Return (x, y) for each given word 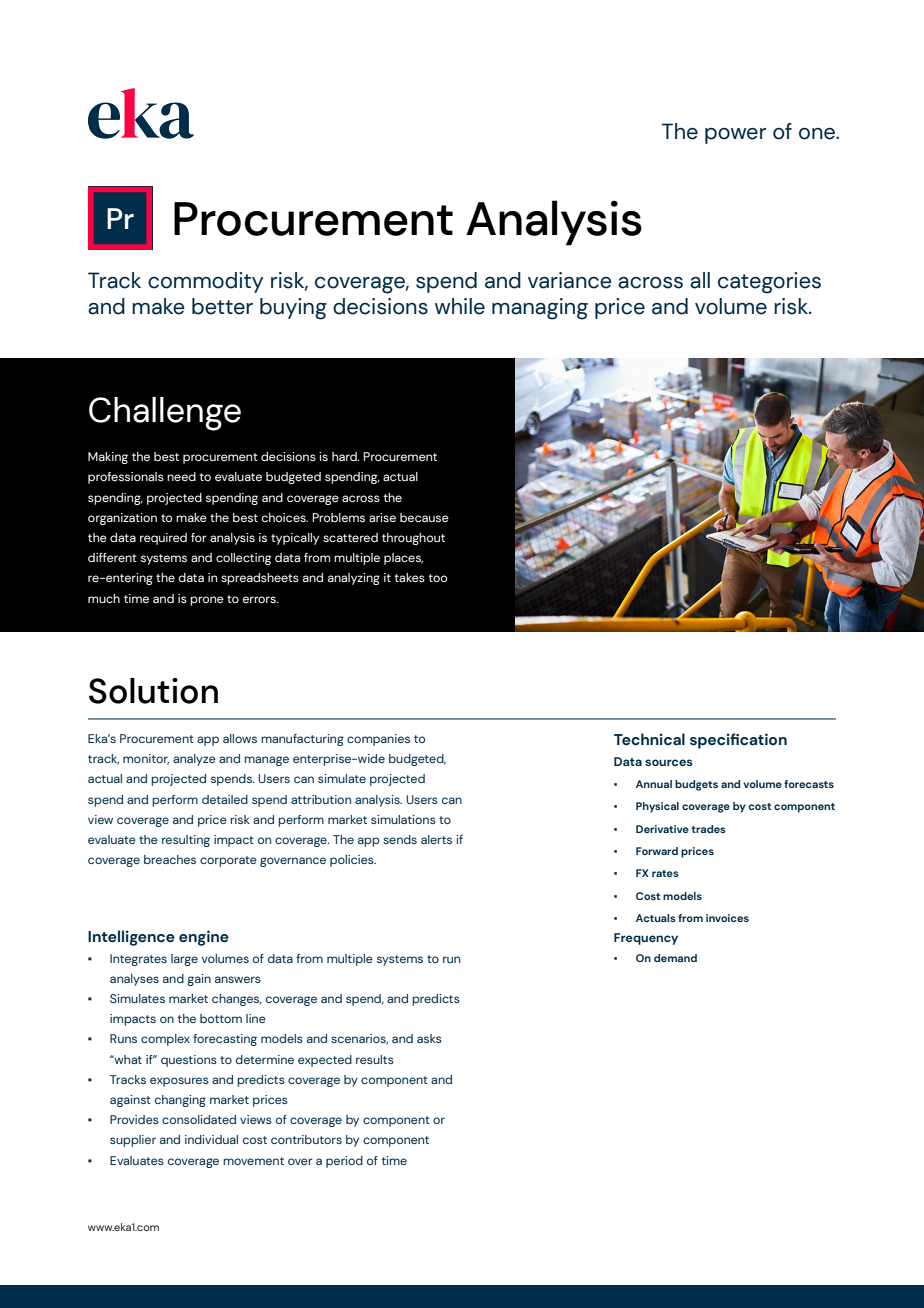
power (735, 136)
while (460, 306)
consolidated (199, 1119)
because (424, 517)
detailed (225, 799)
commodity (205, 282)
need (181, 476)
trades (708, 829)
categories (769, 283)
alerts (436, 839)
